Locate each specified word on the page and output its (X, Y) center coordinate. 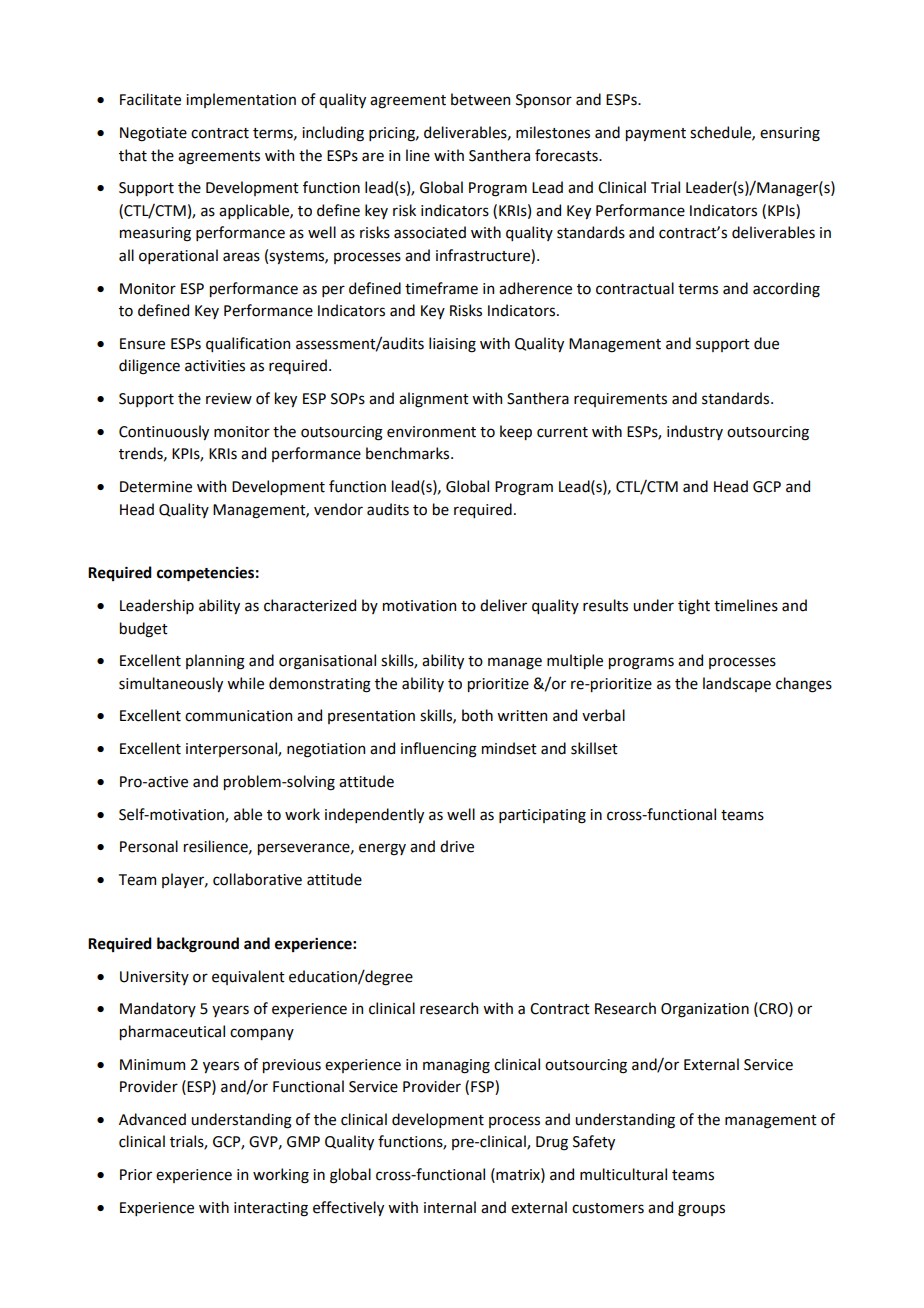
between (480, 99)
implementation (241, 100)
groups (701, 1210)
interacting (271, 1209)
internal (450, 1207)
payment (656, 134)
